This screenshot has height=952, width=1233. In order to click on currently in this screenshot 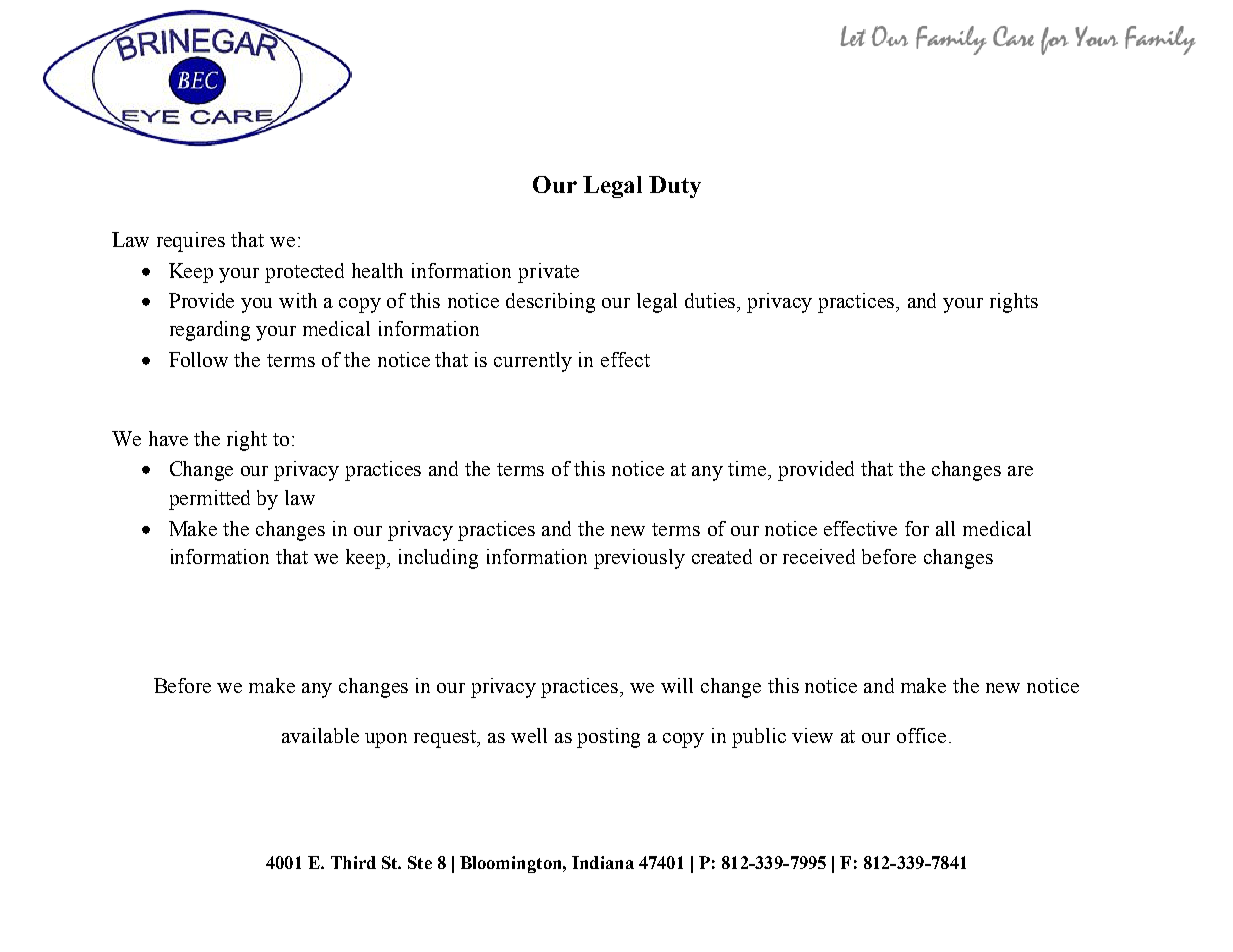, I will do `click(533, 362)`.
